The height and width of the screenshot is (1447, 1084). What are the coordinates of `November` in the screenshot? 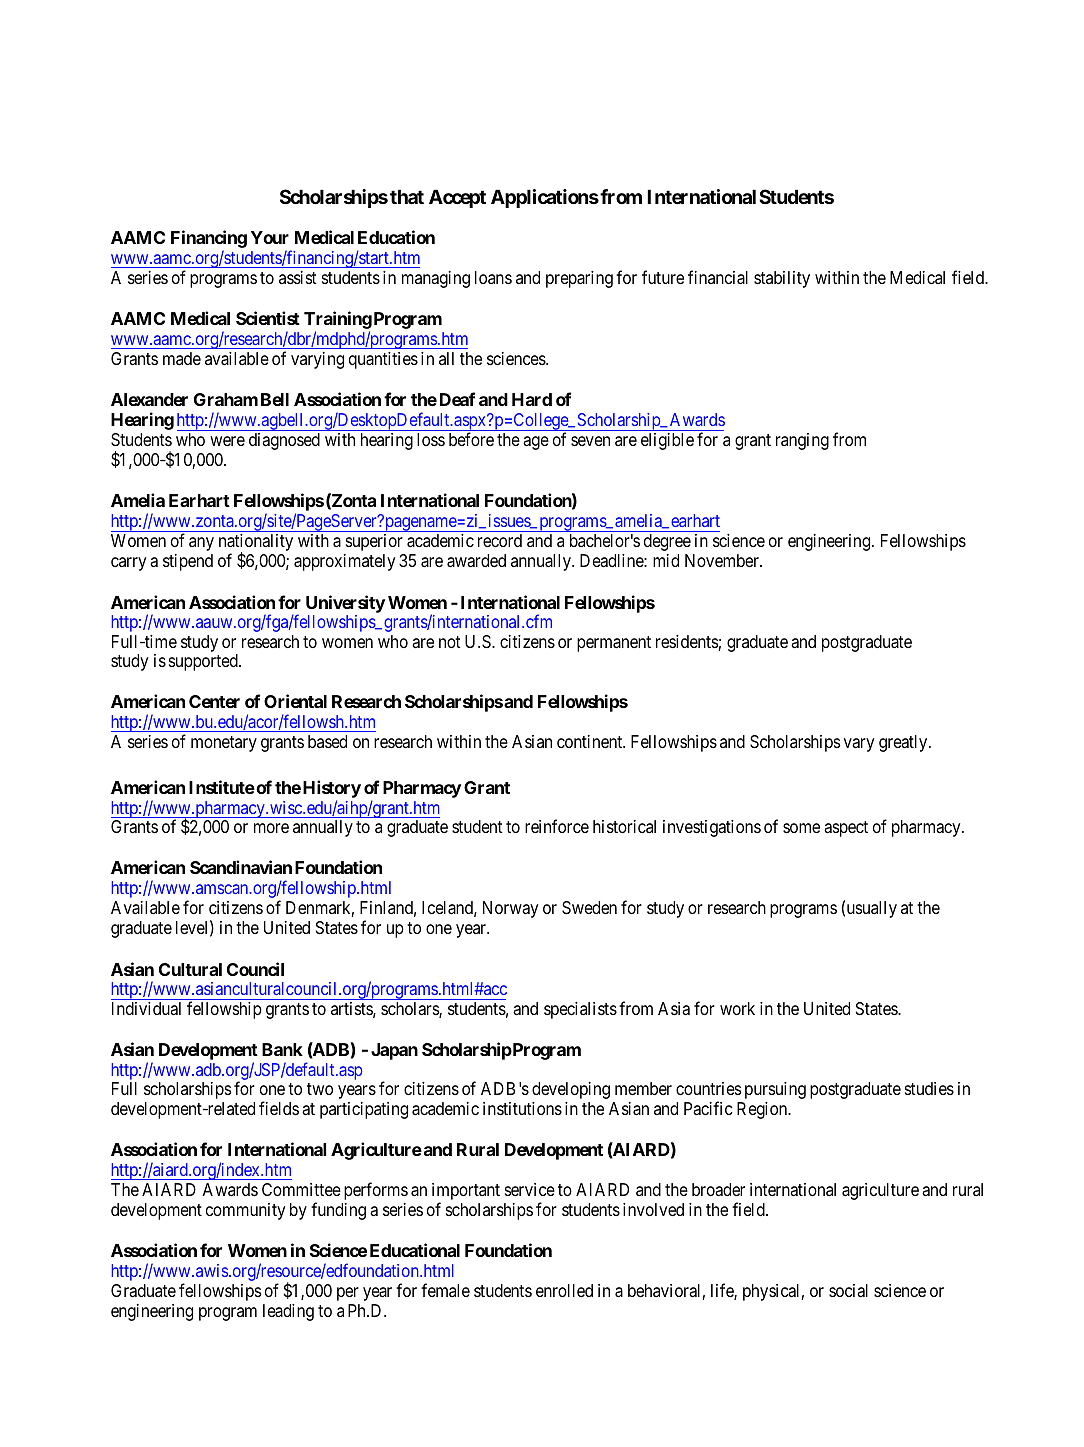 It's located at (723, 560).
